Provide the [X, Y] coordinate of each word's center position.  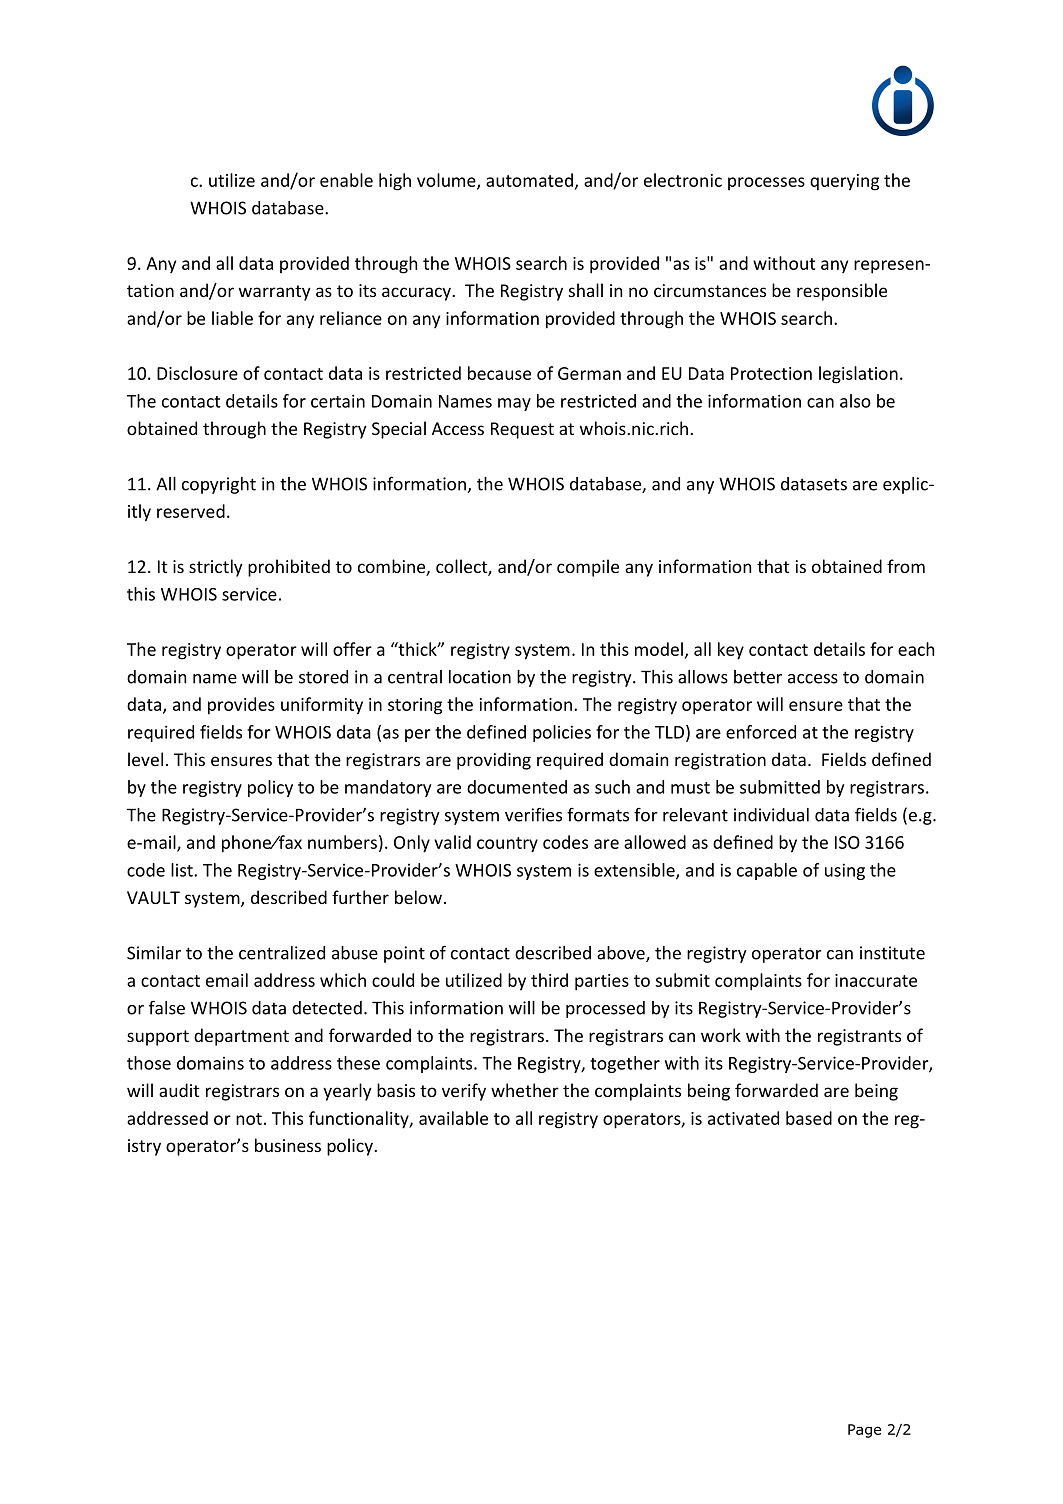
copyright [219, 485]
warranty [275, 293]
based [809, 1118]
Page [864, 1431]
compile [588, 568]
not [249, 1119]
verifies [533, 815]
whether [525, 1090]
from [906, 566]
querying [844, 182]
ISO [847, 842]
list [183, 870]
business [288, 1145]
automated [529, 180]
